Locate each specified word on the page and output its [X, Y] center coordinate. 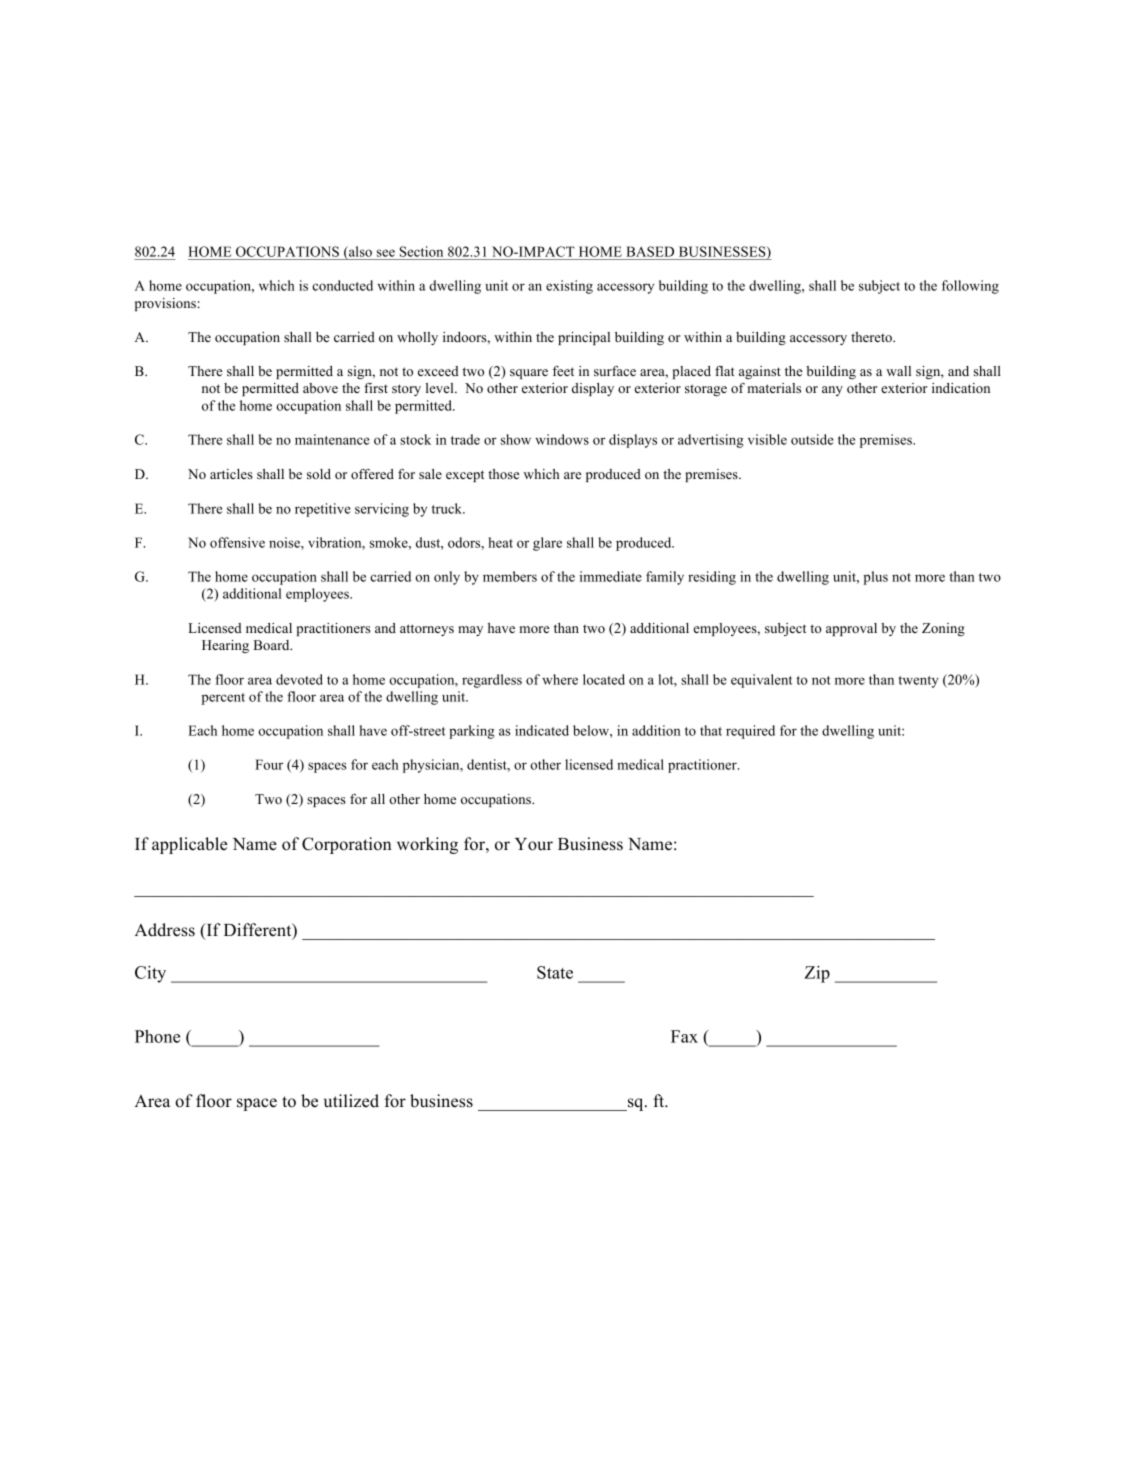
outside [812, 439]
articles [231, 474]
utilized [351, 1101]
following [970, 287]
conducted [342, 285]
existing [569, 287]
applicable [189, 845]
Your [534, 844]
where [560, 679]
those [503, 474]
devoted [299, 679]
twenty [918, 682]
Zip [817, 974]
